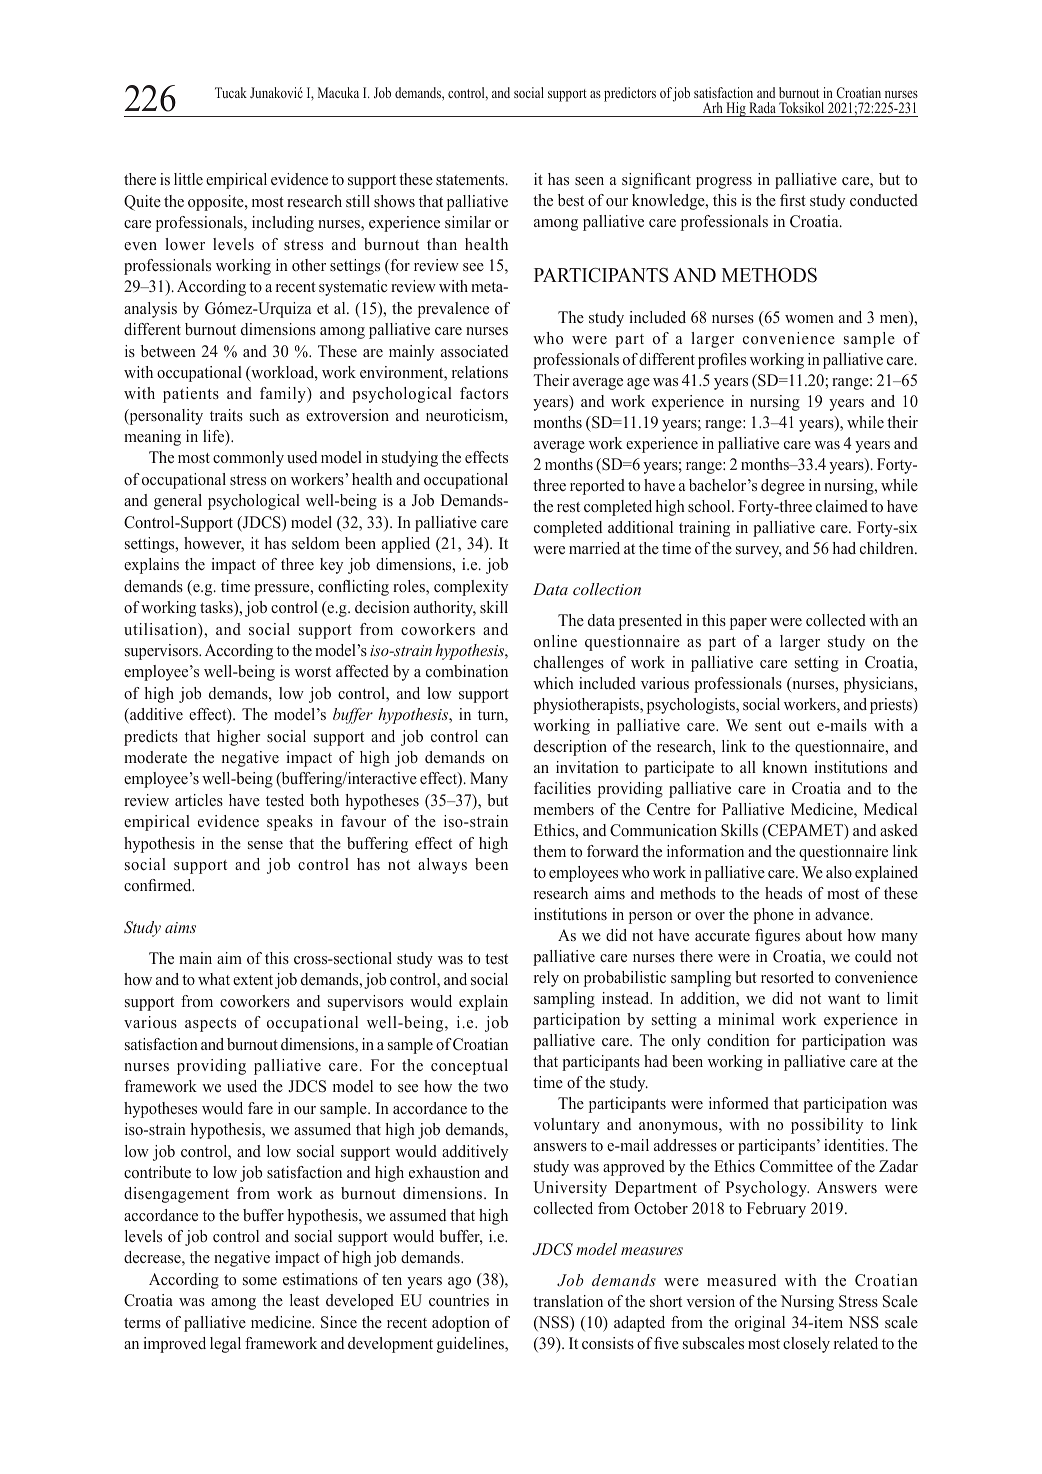 The height and width of the screenshot is (1474, 1042). What do you see at coordinates (151, 738) in the screenshot?
I see `predicts` at bounding box center [151, 738].
